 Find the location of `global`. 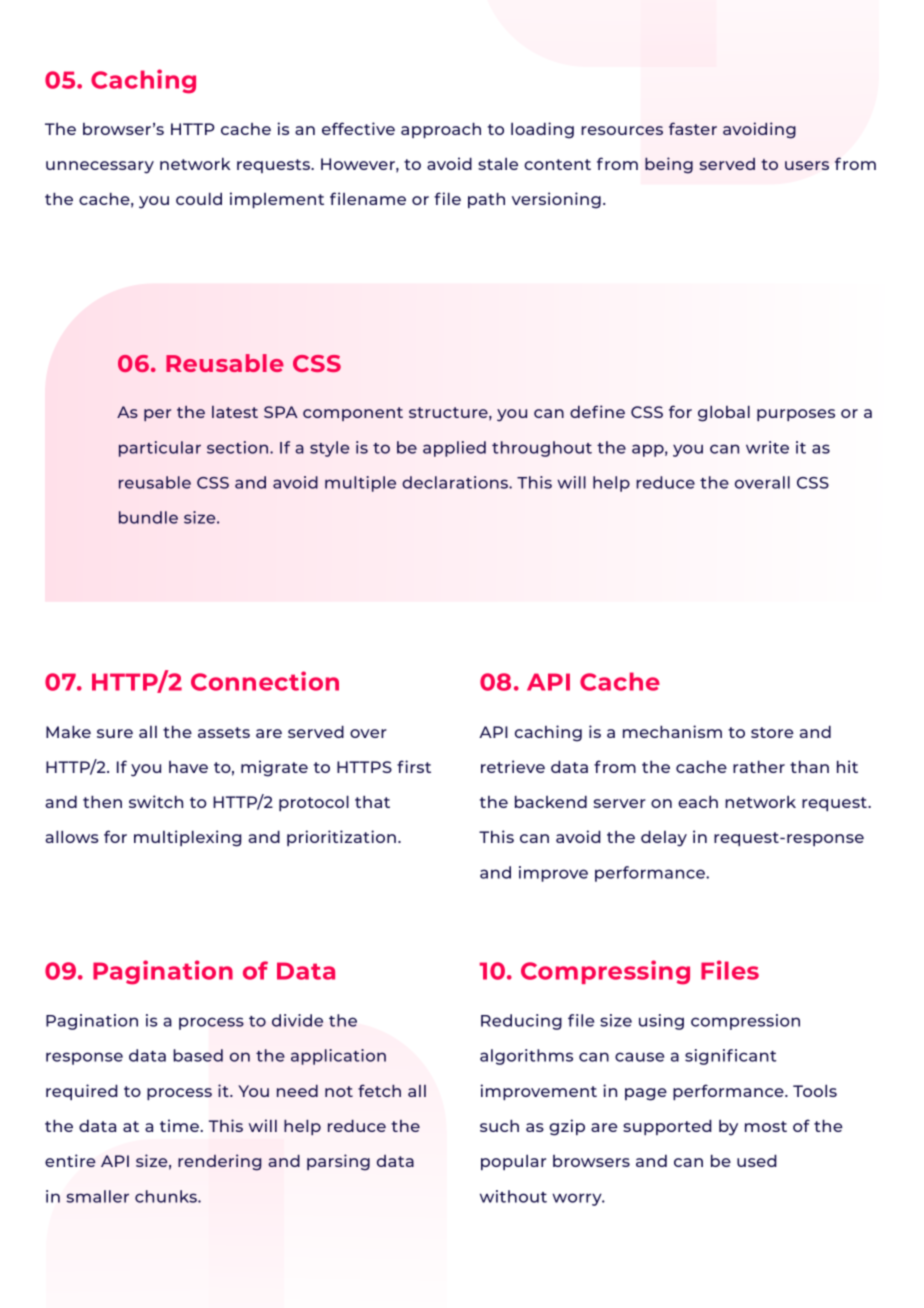

global is located at coordinates (724, 413).
